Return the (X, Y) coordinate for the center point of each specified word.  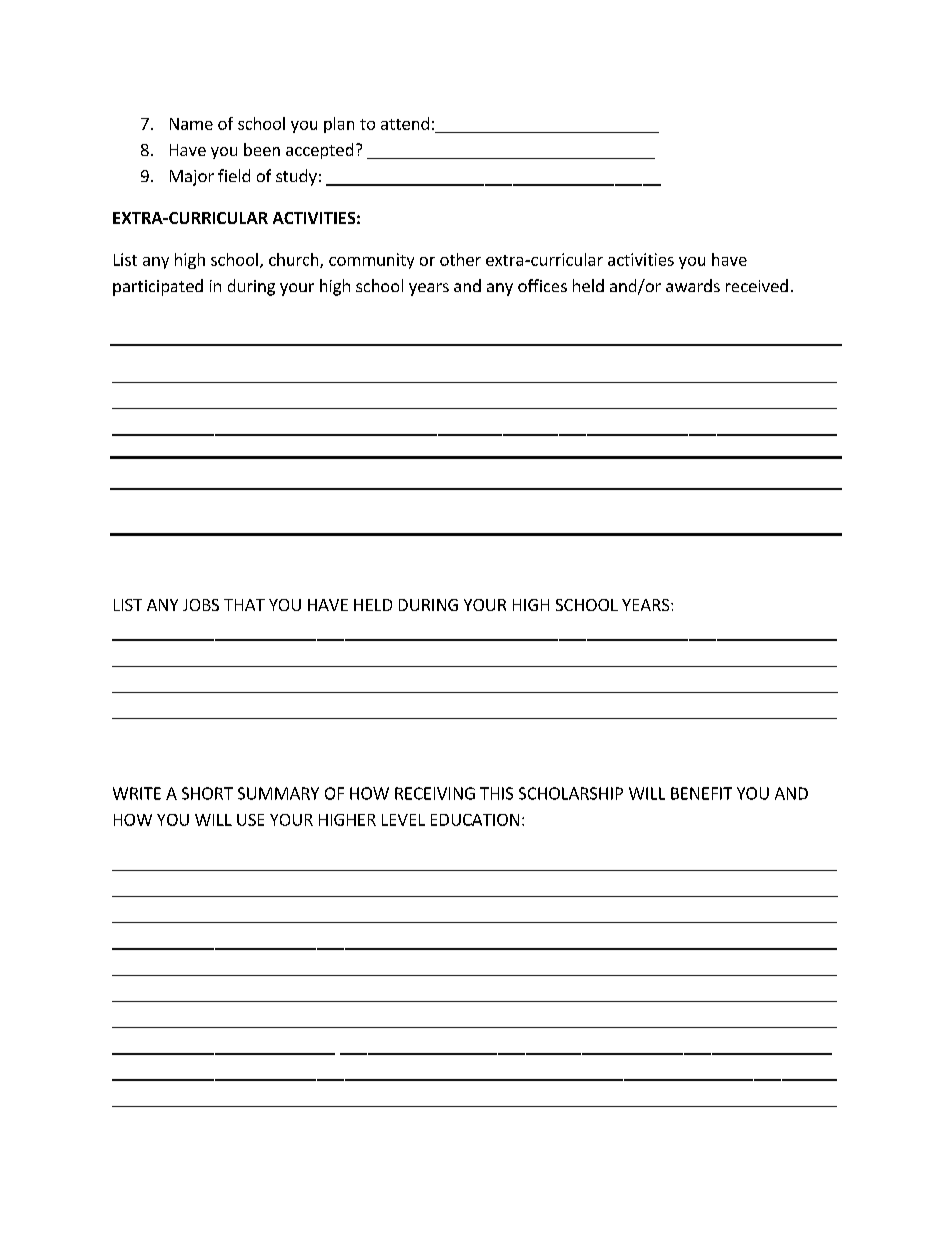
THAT (244, 605)
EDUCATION (475, 820)
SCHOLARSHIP (571, 793)
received (757, 285)
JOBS (201, 605)
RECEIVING (435, 793)
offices (542, 285)
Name (191, 124)
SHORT (207, 793)
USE (250, 820)
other (460, 259)
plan (339, 125)
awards (693, 285)
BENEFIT (701, 793)
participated (158, 287)
